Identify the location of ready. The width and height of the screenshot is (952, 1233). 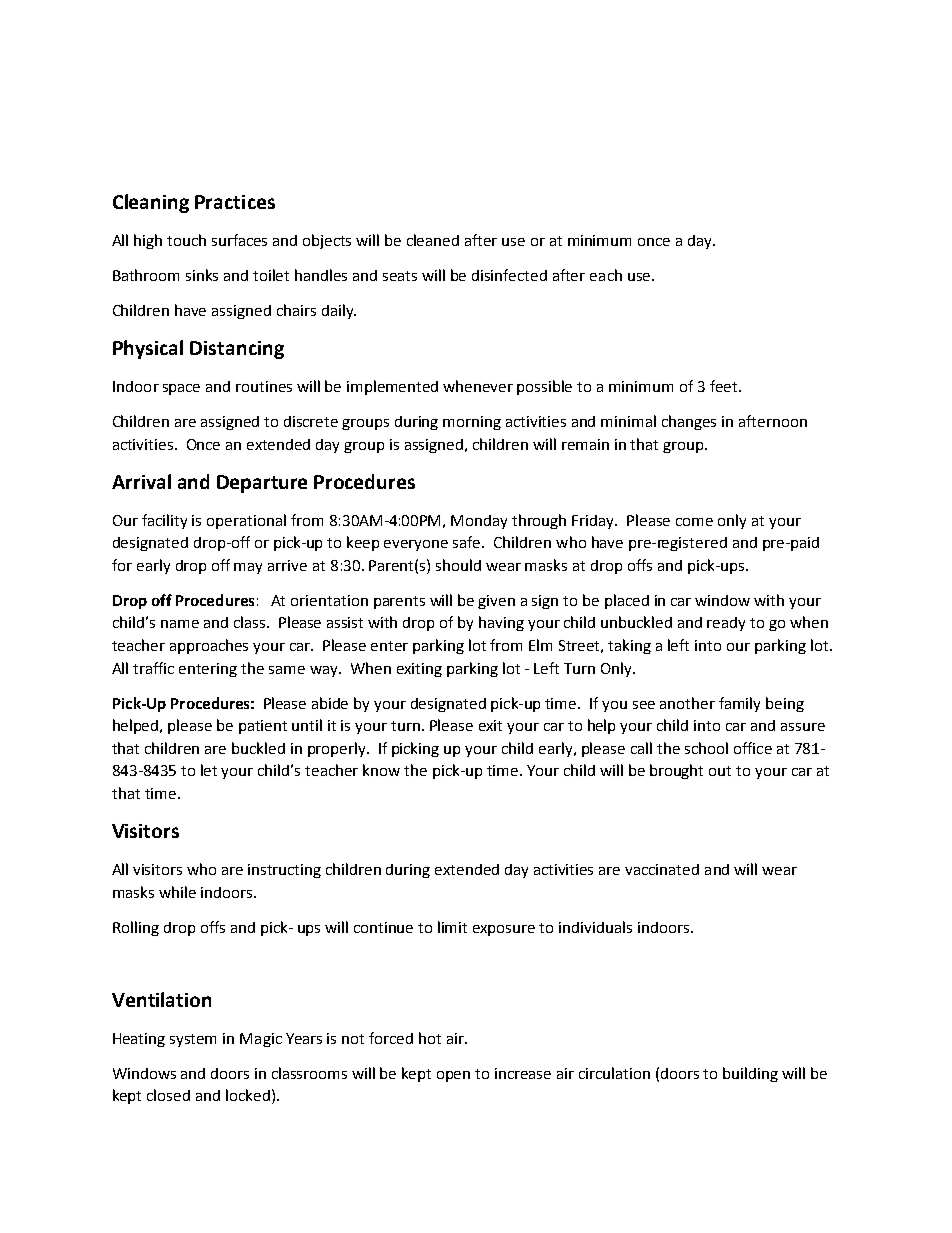
(726, 624).
